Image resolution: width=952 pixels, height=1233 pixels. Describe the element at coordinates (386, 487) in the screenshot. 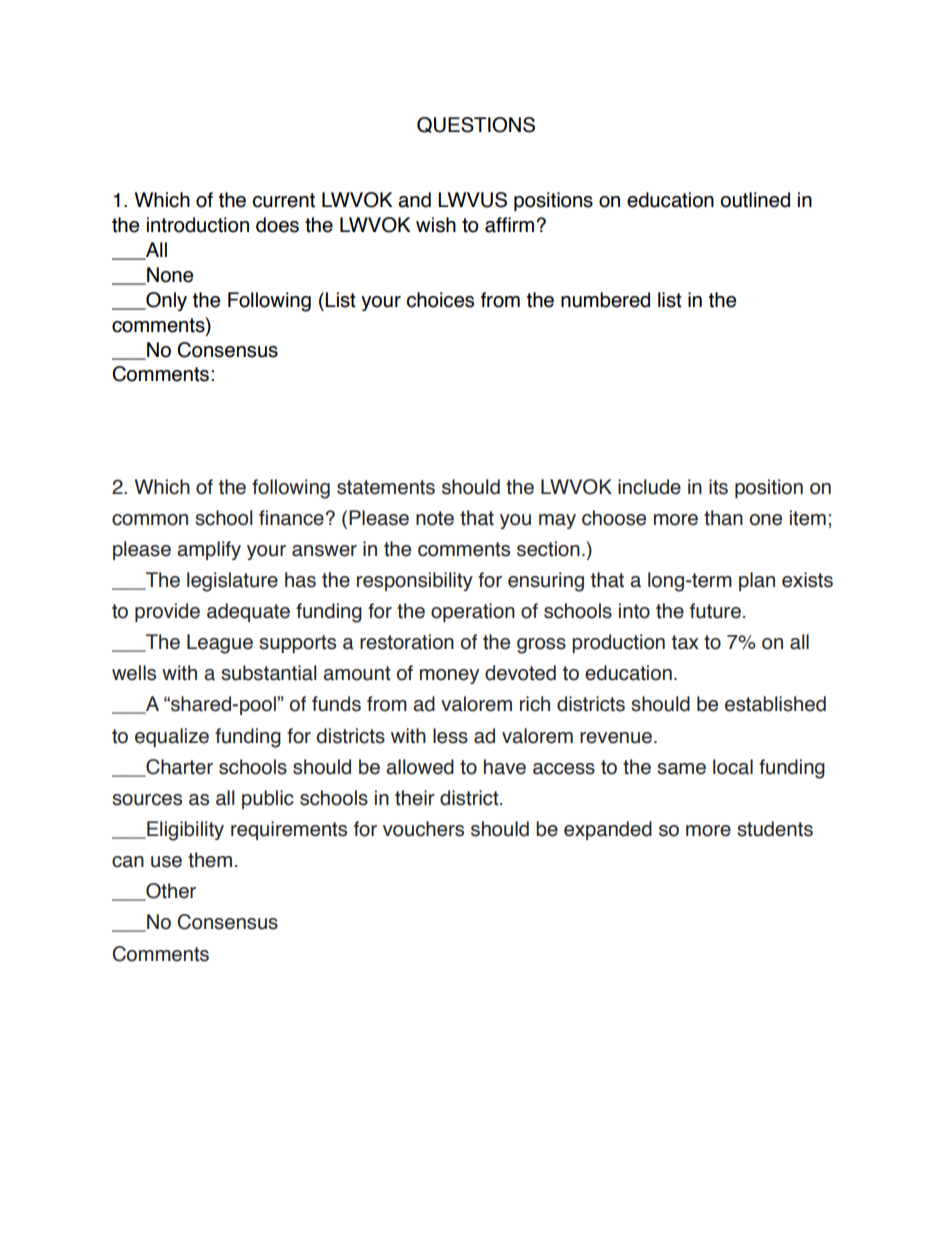

I see `statements` at that location.
